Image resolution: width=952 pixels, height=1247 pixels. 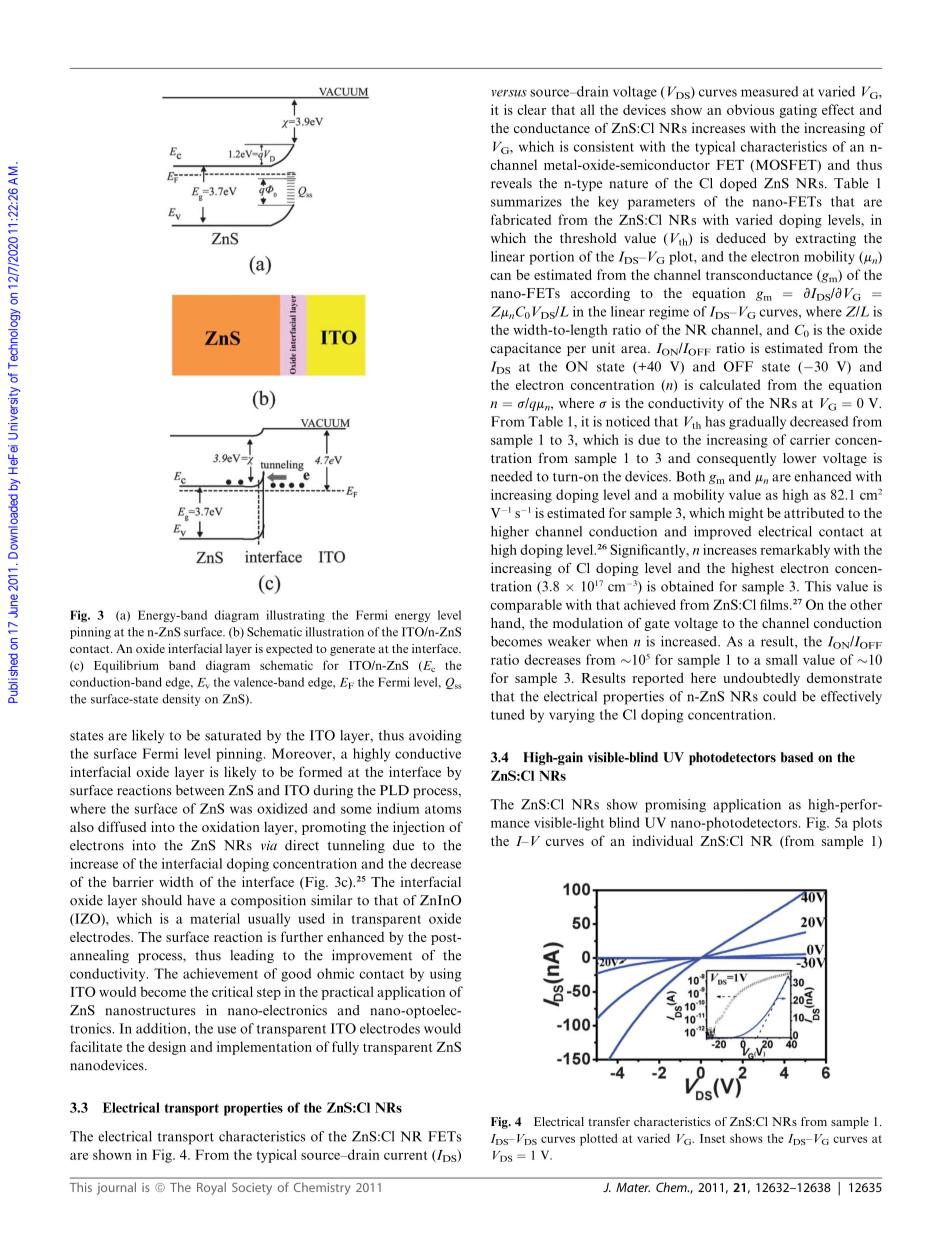 What do you see at coordinates (509, 93) in the page?
I see `versus` at bounding box center [509, 93].
